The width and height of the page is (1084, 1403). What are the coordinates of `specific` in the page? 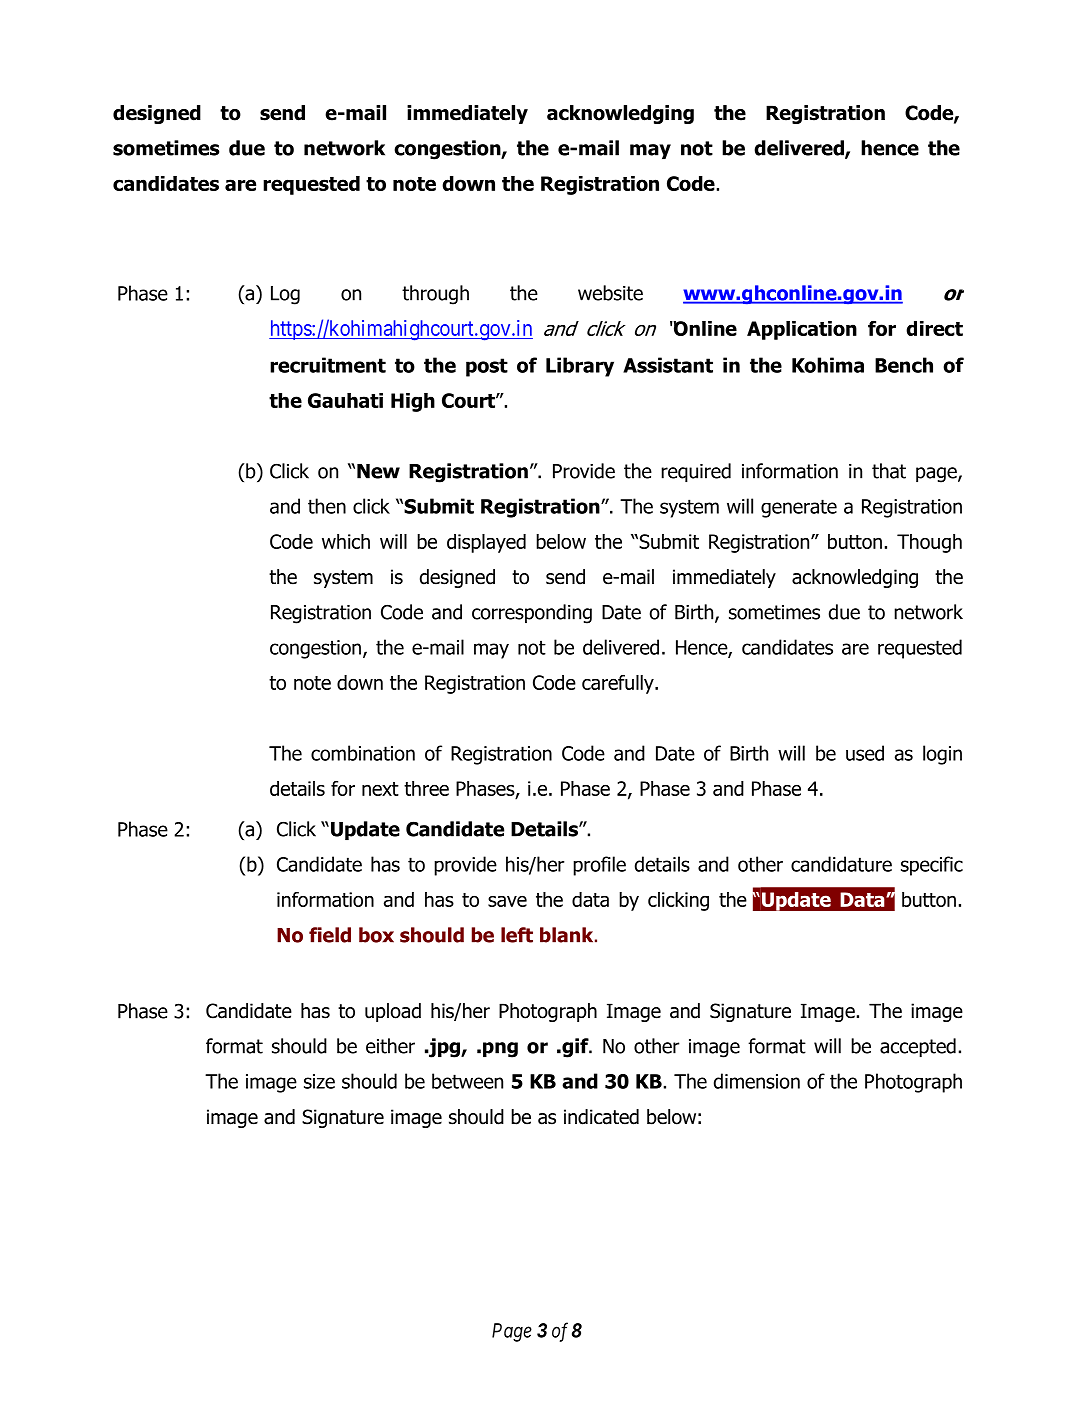 It's located at (932, 866).
